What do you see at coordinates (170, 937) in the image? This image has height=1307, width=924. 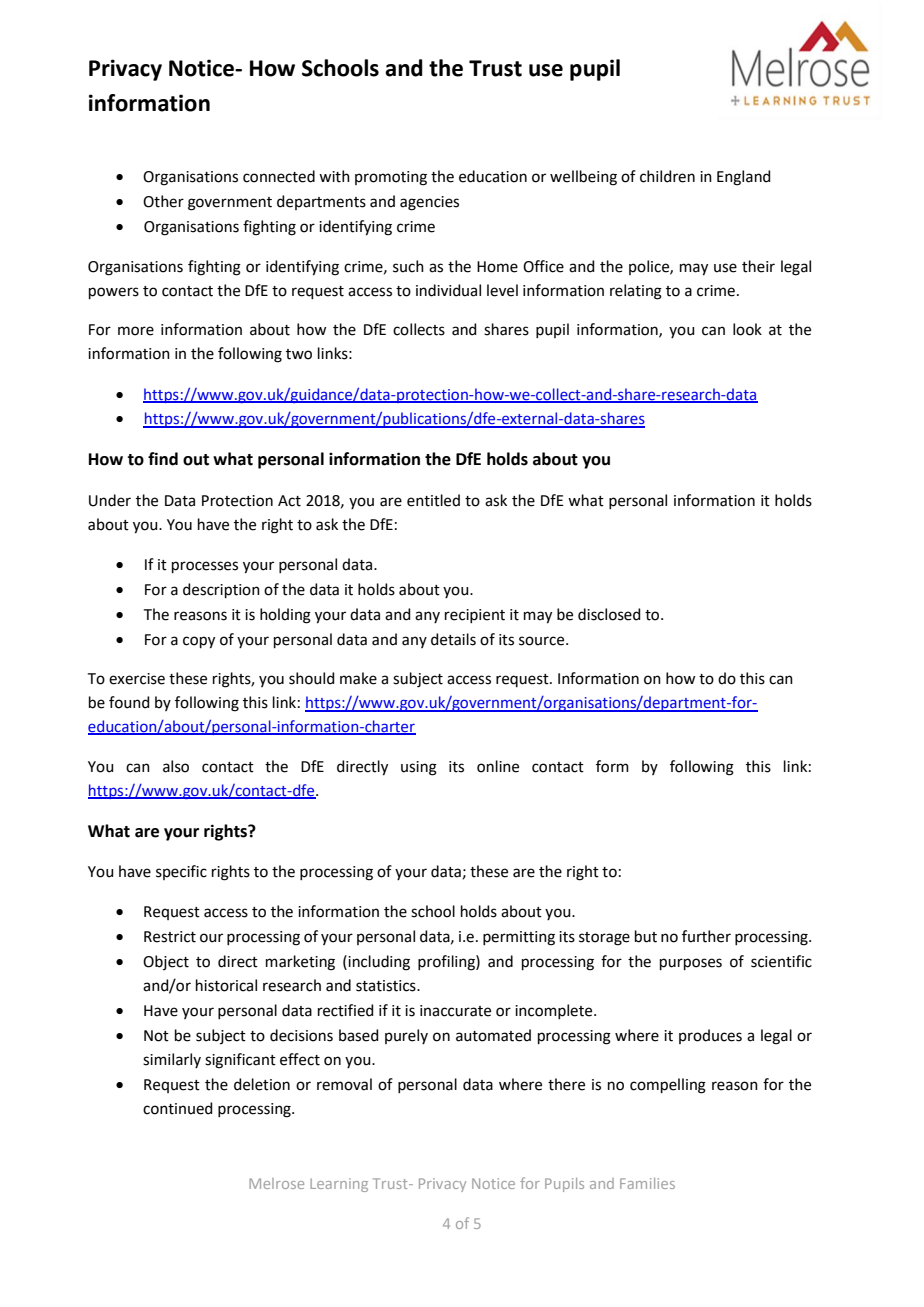 I see `Restrict` at bounding box center [170, 937].
